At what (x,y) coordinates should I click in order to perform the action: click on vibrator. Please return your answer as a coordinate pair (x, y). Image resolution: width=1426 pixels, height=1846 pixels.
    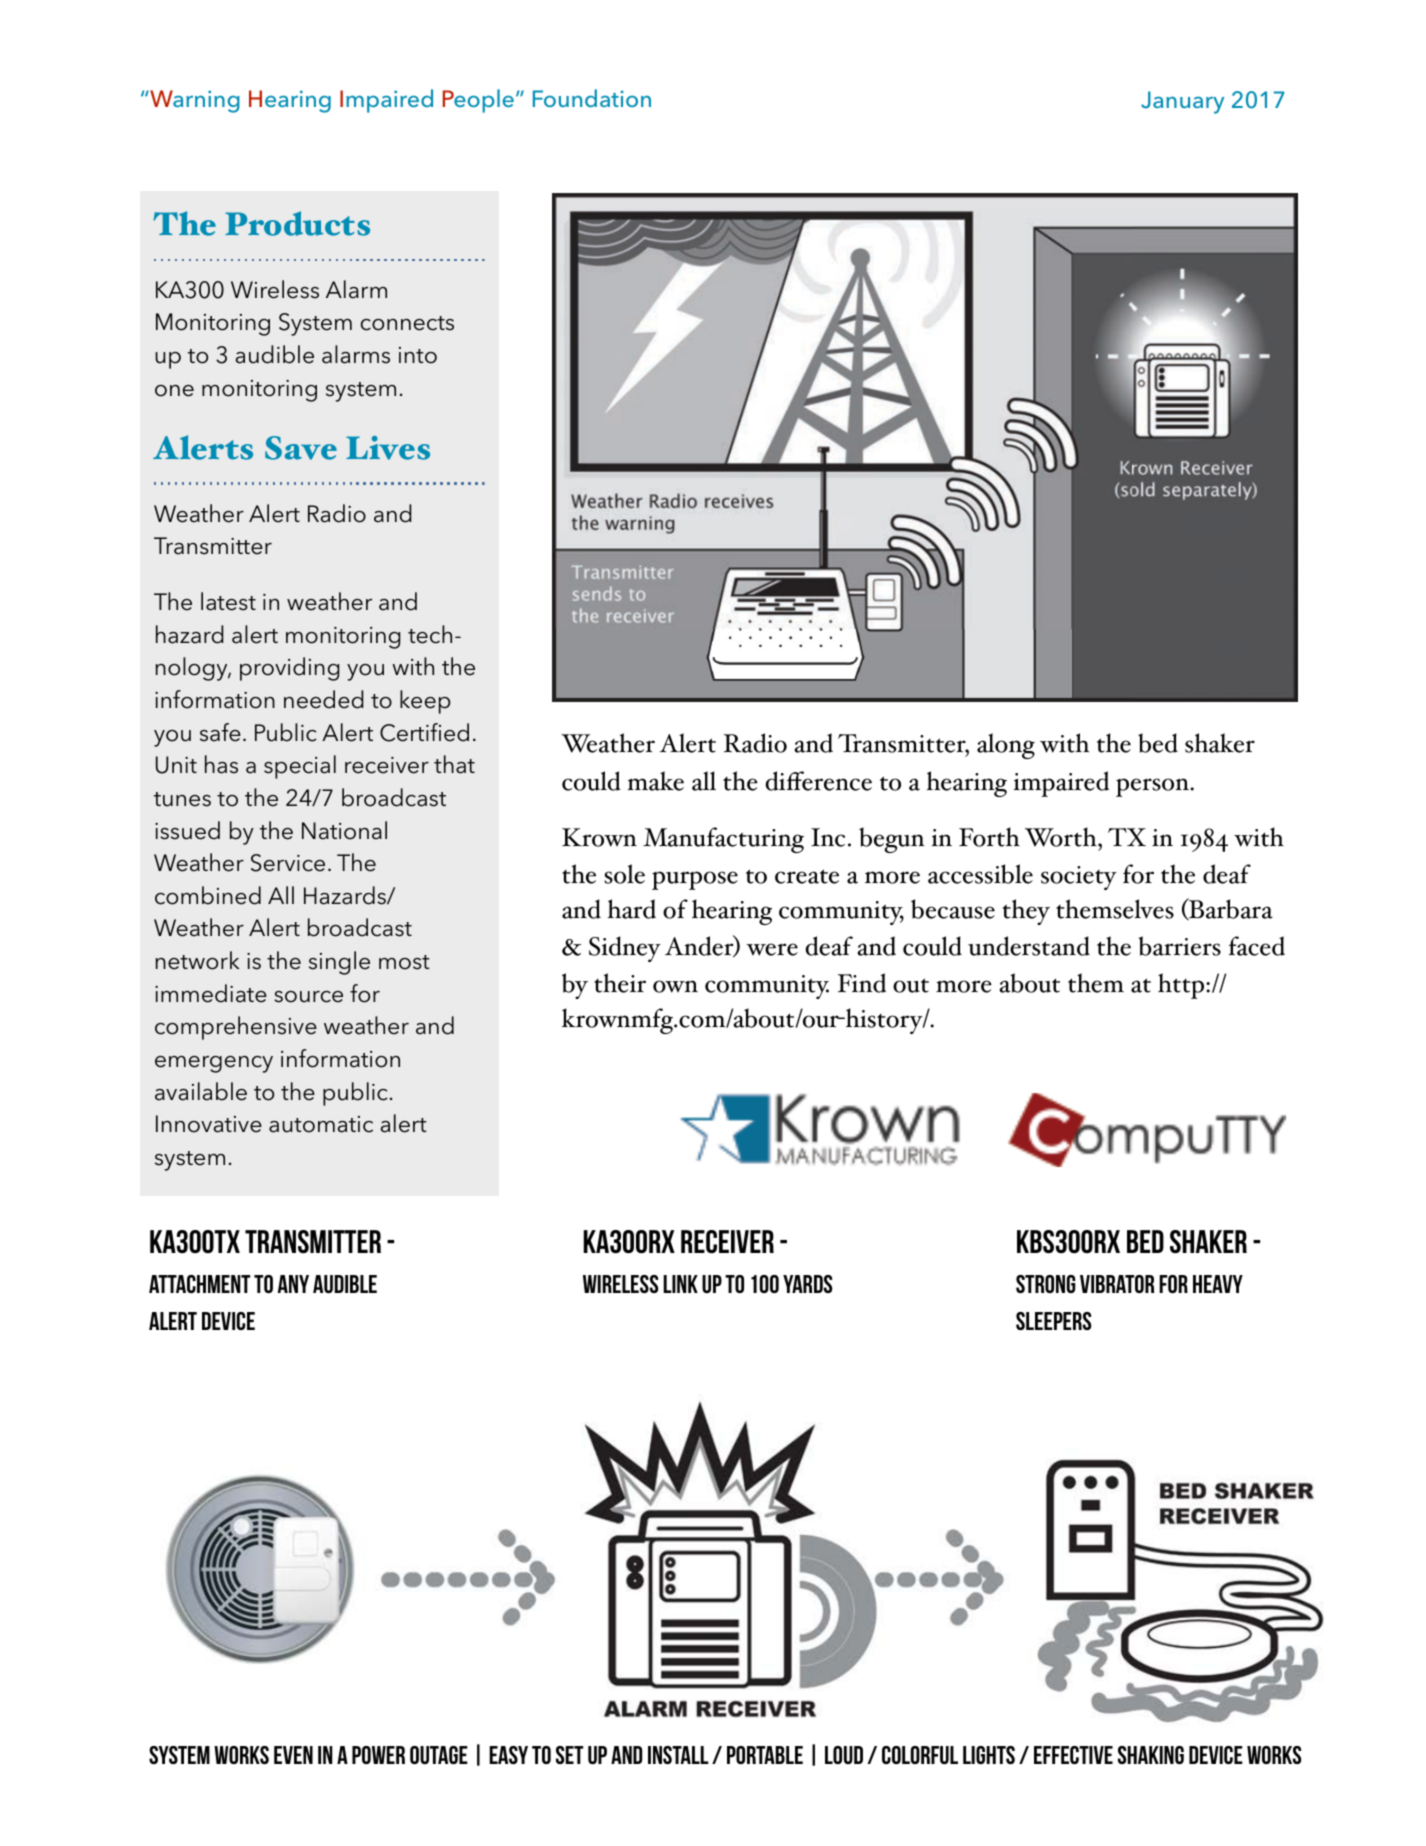
    Looking at the image, I should click on (1117, 1284).
